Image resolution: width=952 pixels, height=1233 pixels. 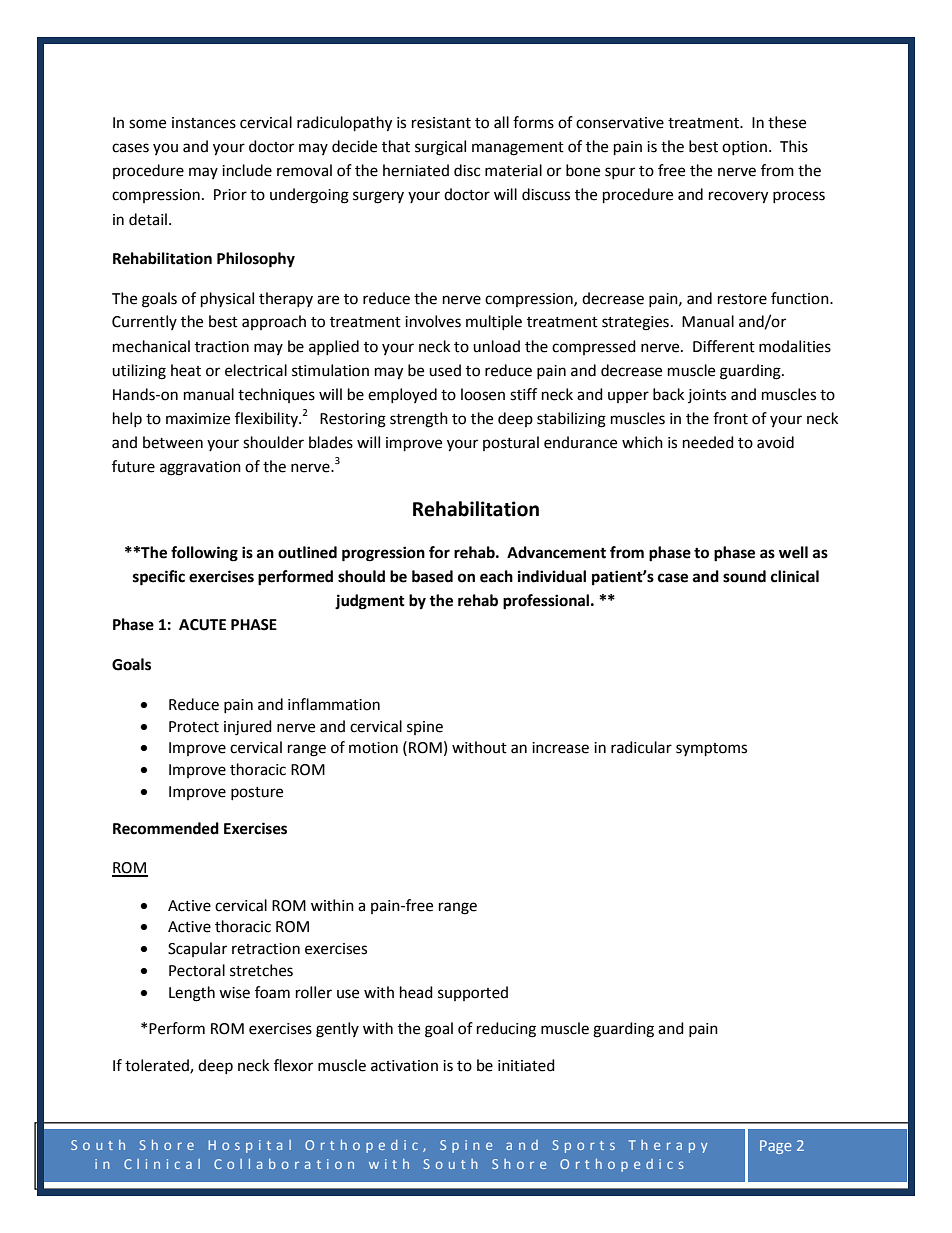 I want to click on joints, so click(x=707, y=396).
